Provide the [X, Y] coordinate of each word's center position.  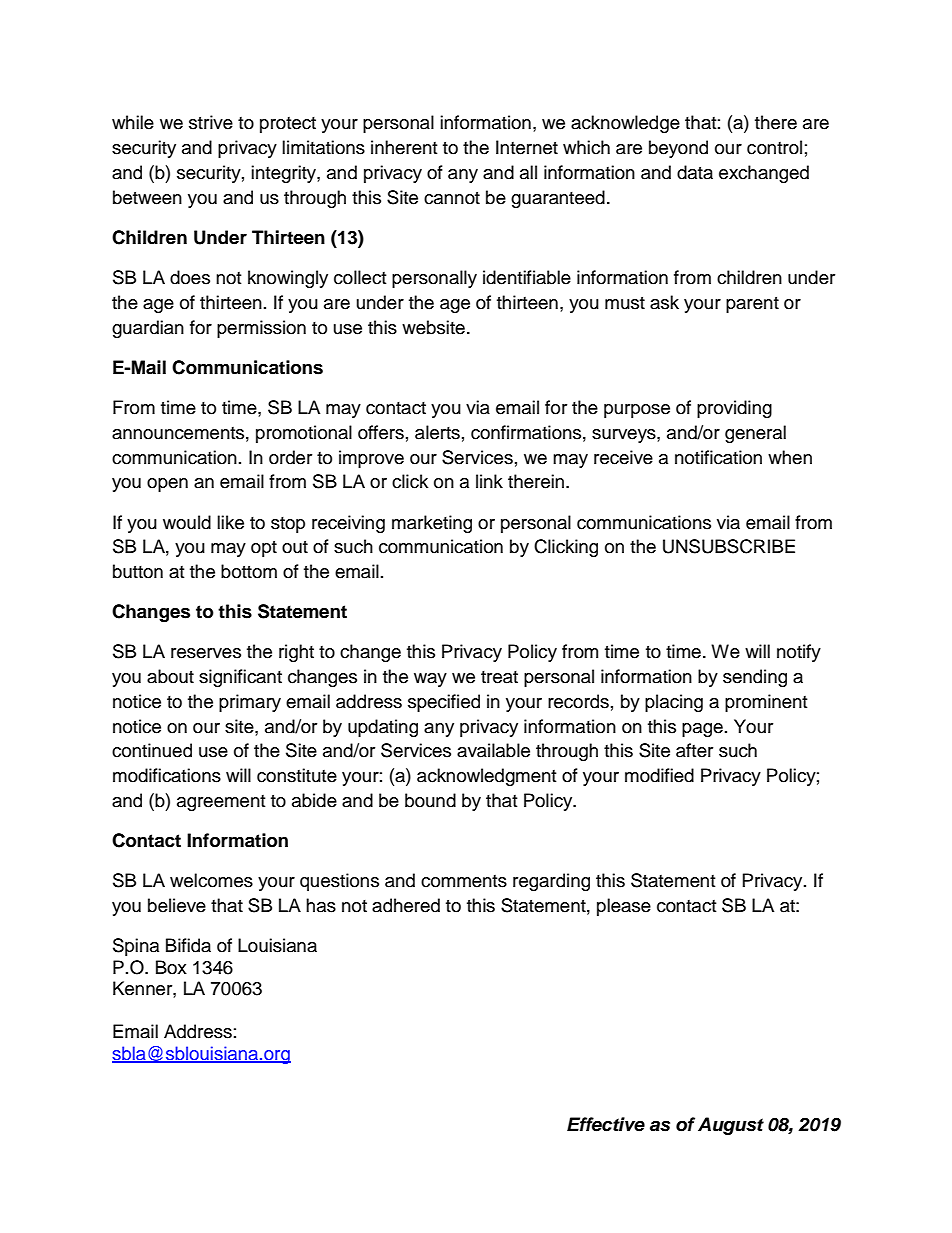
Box [171, 967]
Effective [606, 1124]
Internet [527, 147]
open [167, 485]
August [731, 1126]
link [489, 481]
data [695, 172]
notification [718, 457]
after [694, 750]
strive [211, 122]
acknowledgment [486, 777]
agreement [221, 803]
